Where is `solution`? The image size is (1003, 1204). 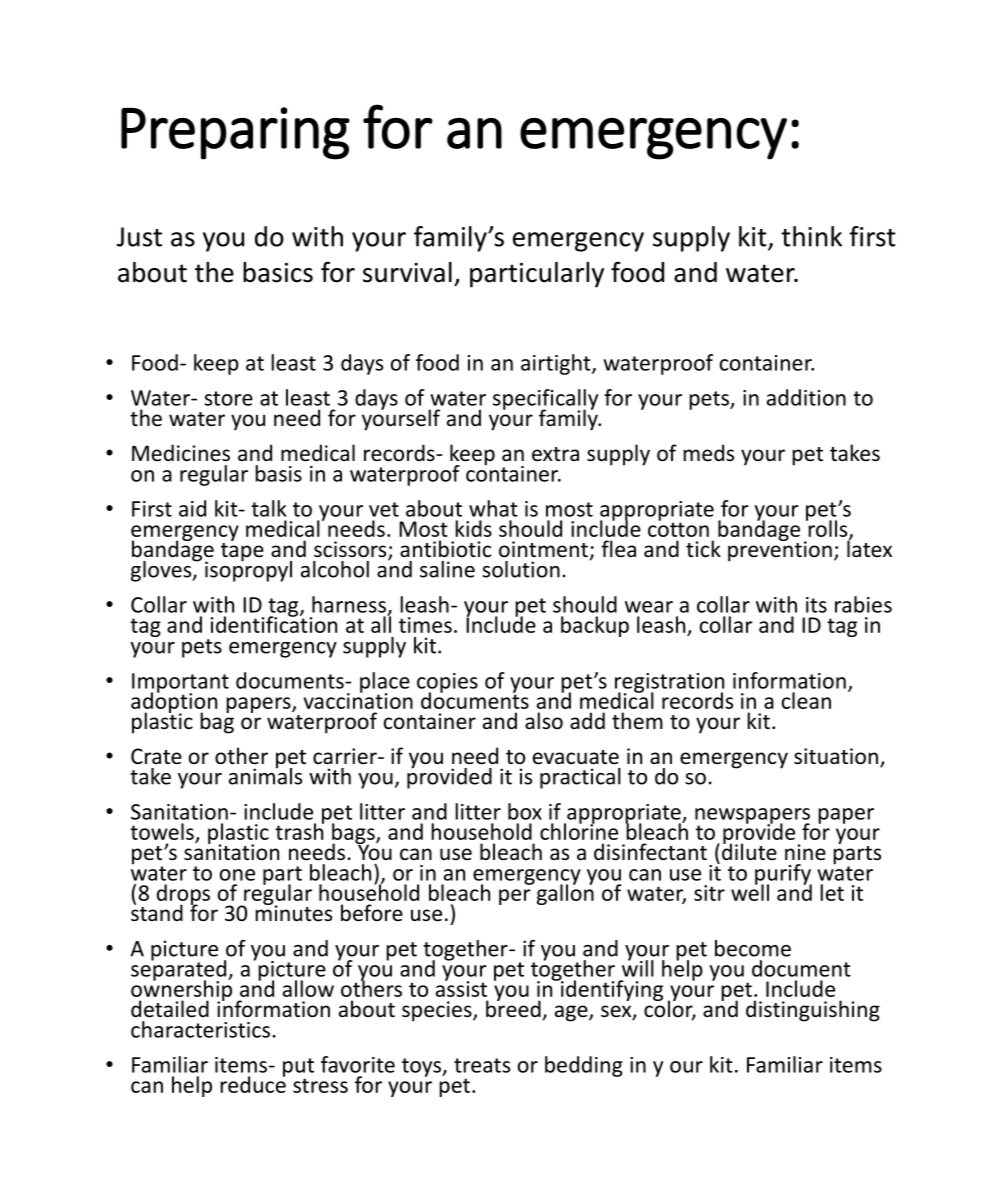
solution is located at coordinates (521, 569).
